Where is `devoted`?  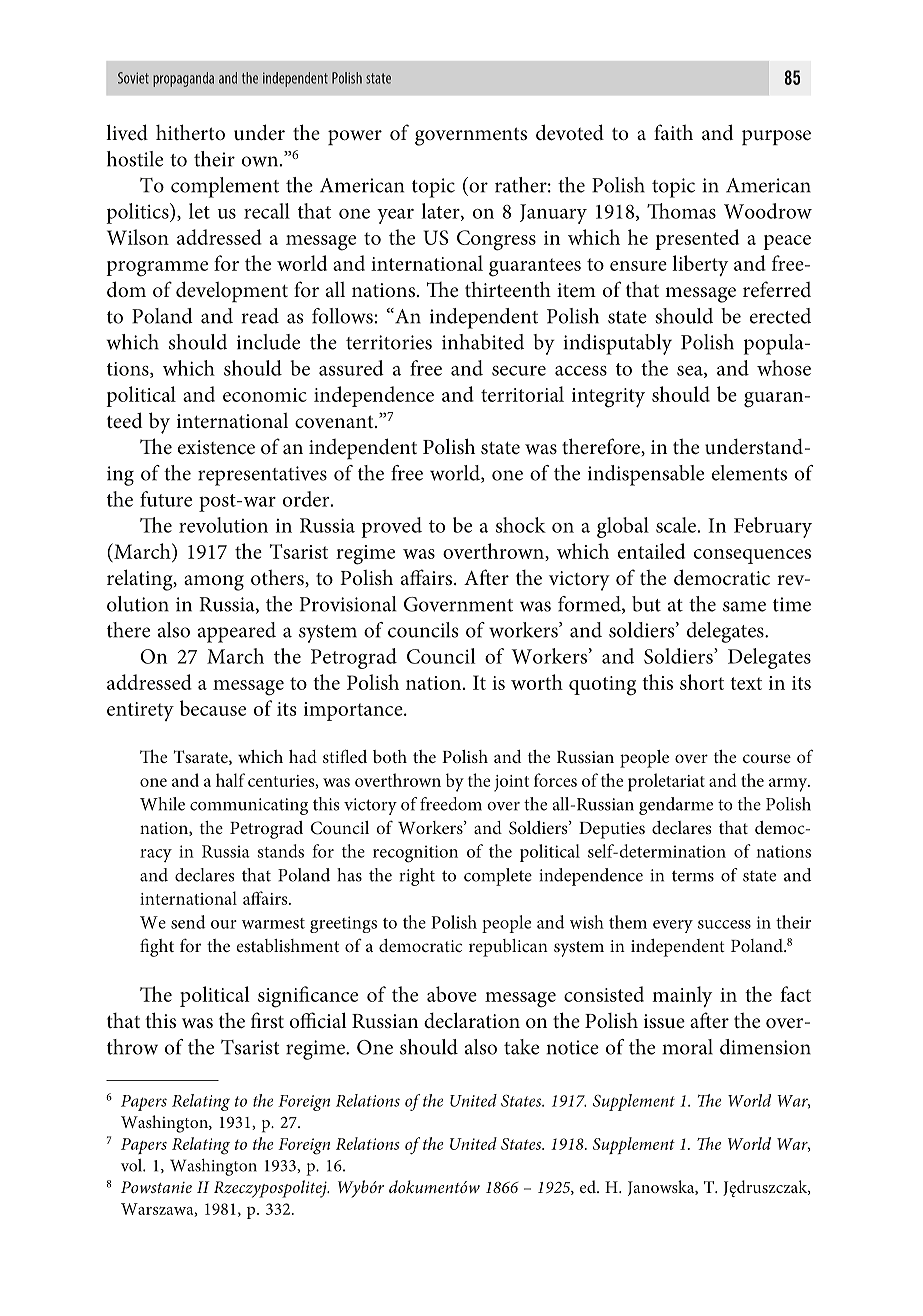
devoted is located at coordinates (570, 132).
